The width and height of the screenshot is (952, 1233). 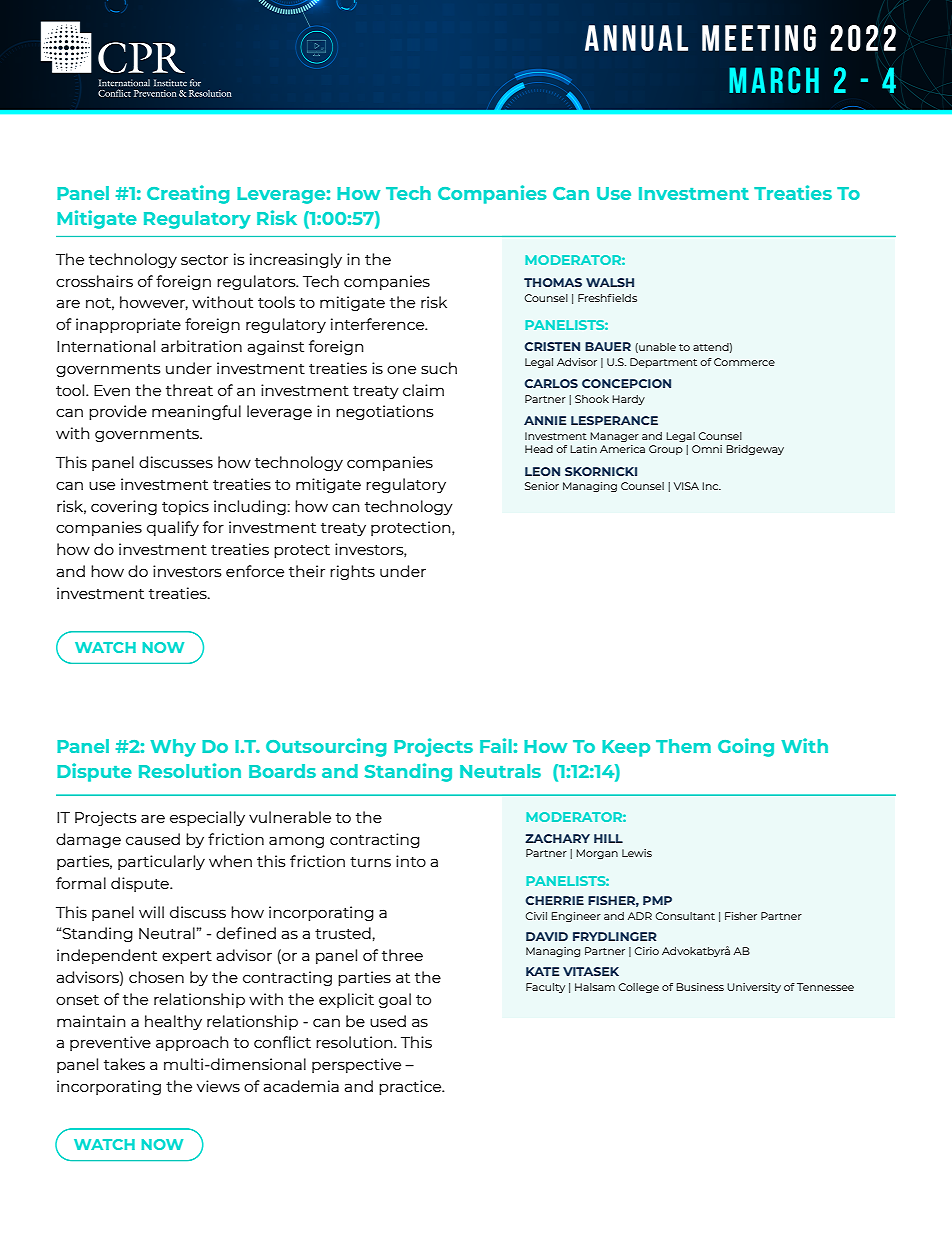 I want to click on topics, so click(x=185, y=507).
